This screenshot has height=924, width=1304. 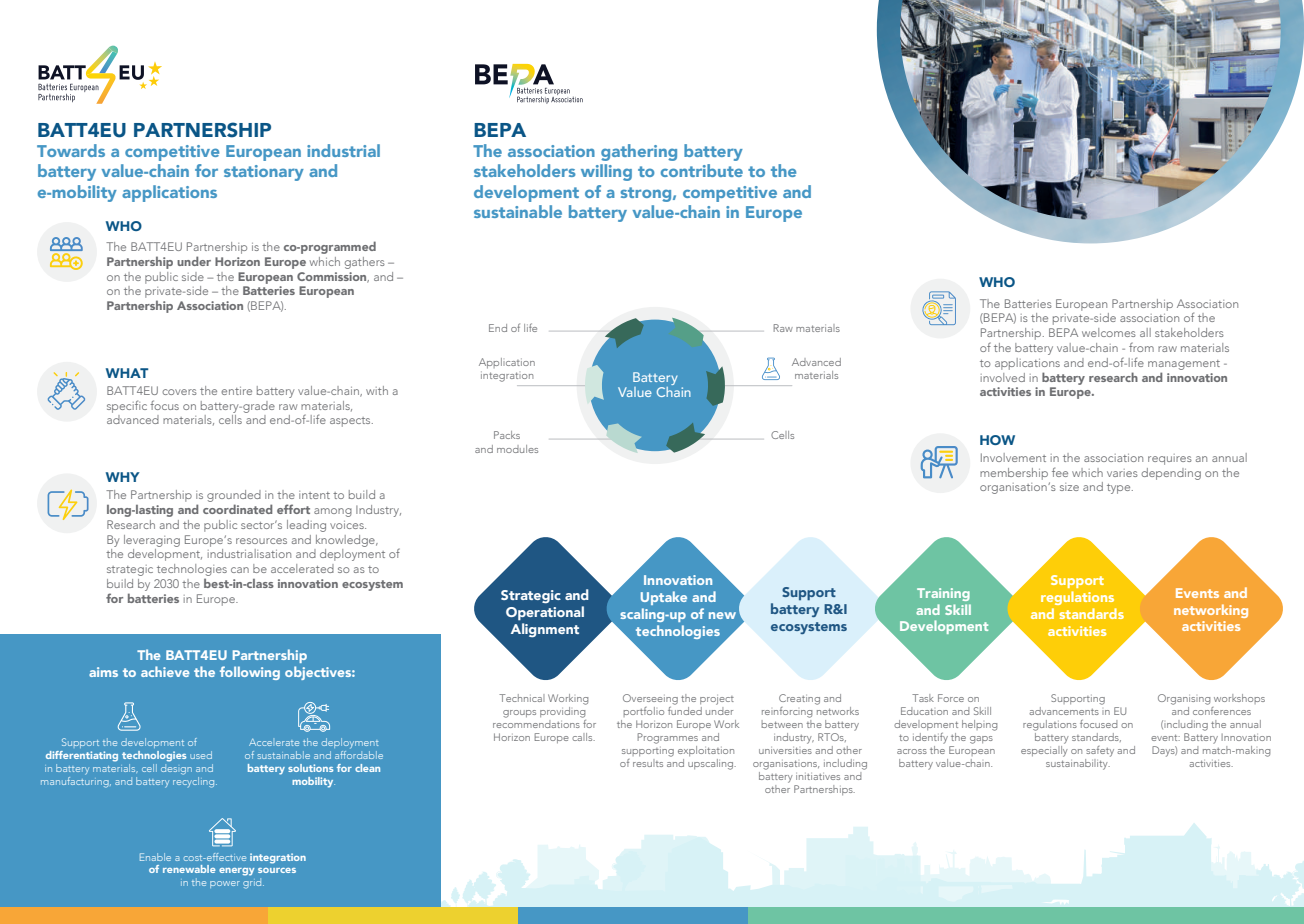 I want to click on with, so click(x=377, y=390).
